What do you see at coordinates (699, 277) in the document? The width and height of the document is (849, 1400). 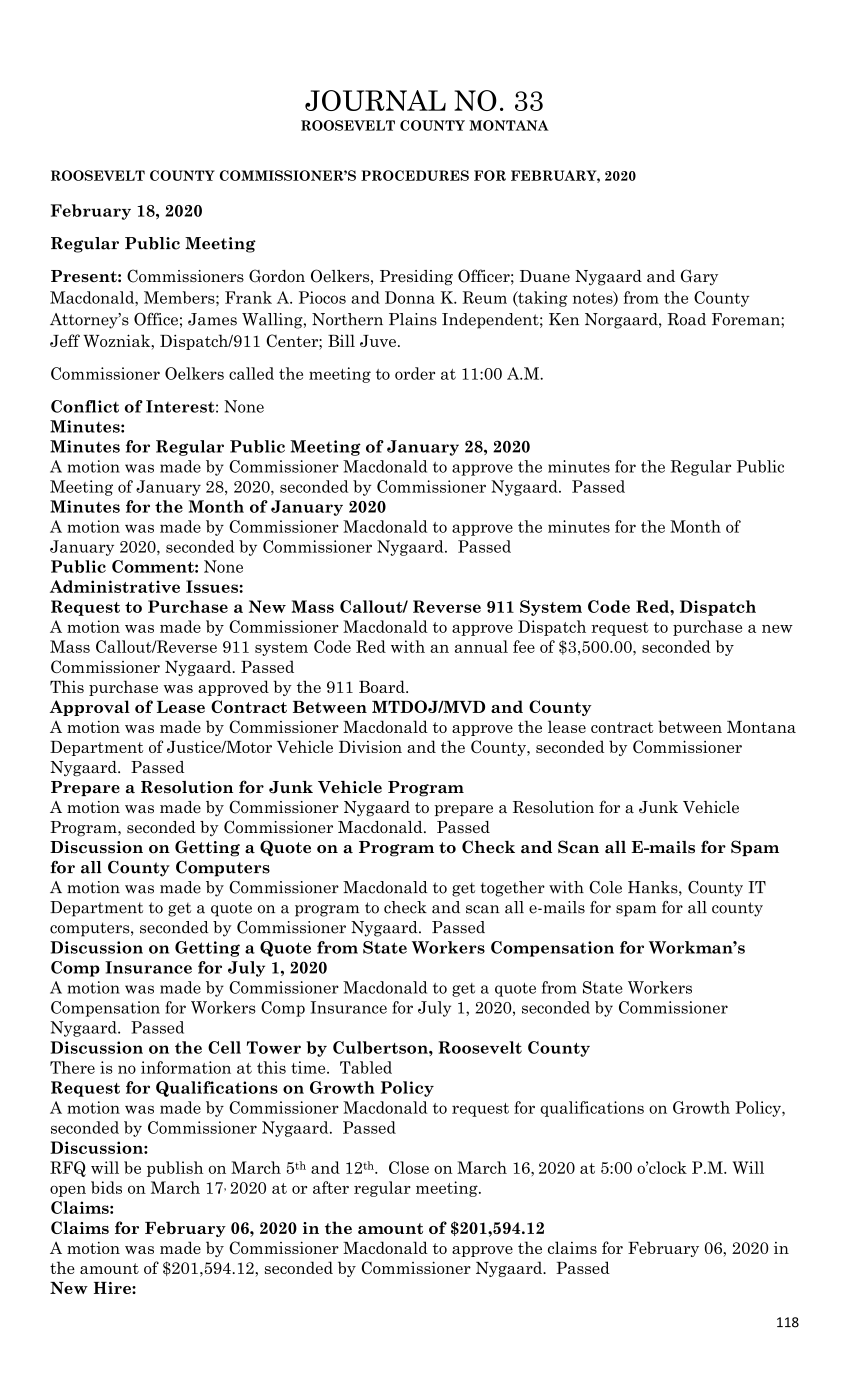 I see `Gary` at bounding box center [699, 277].
